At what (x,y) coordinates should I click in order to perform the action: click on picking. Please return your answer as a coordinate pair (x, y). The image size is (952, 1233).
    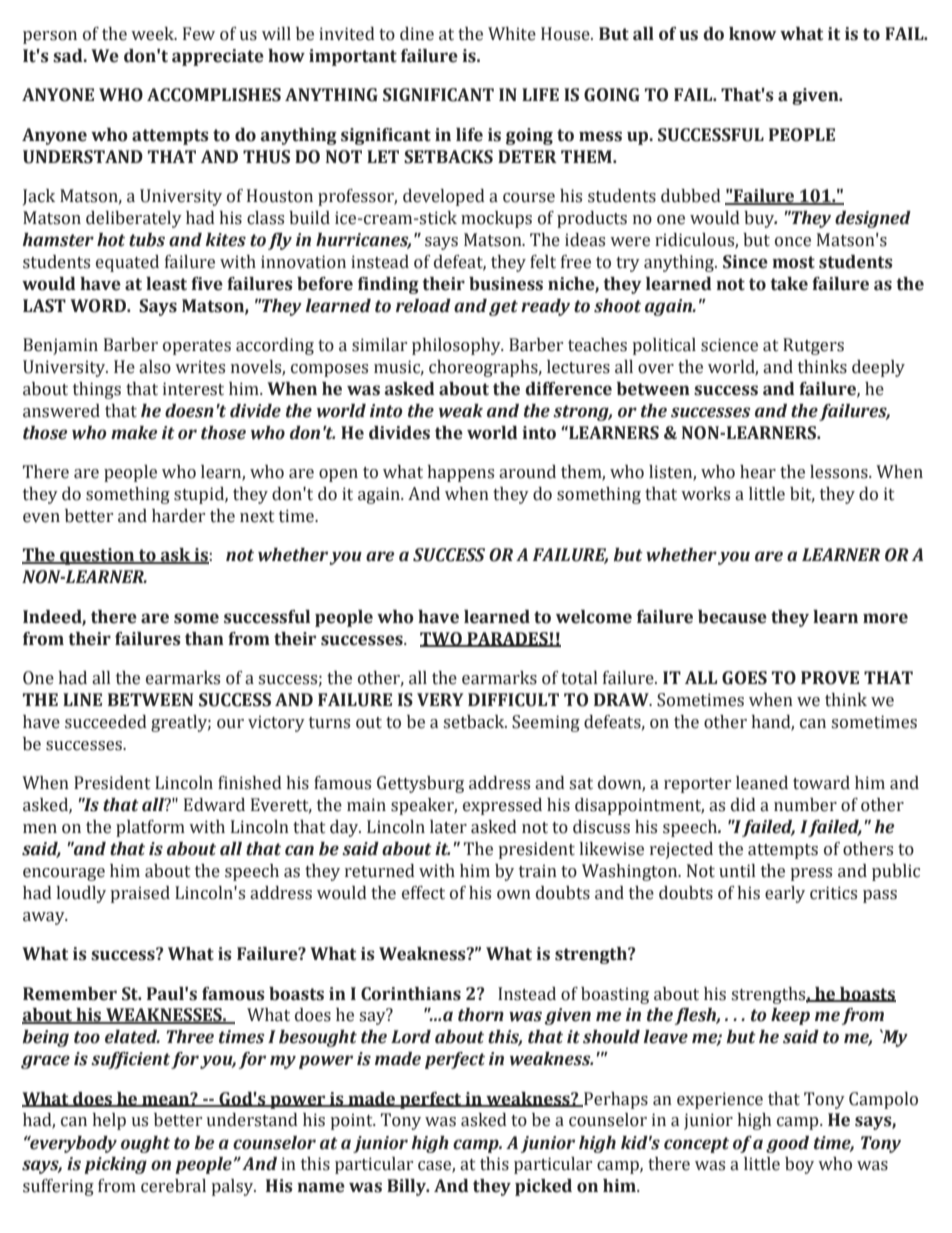
    Looking at the image, I should click on (115, 1165).
